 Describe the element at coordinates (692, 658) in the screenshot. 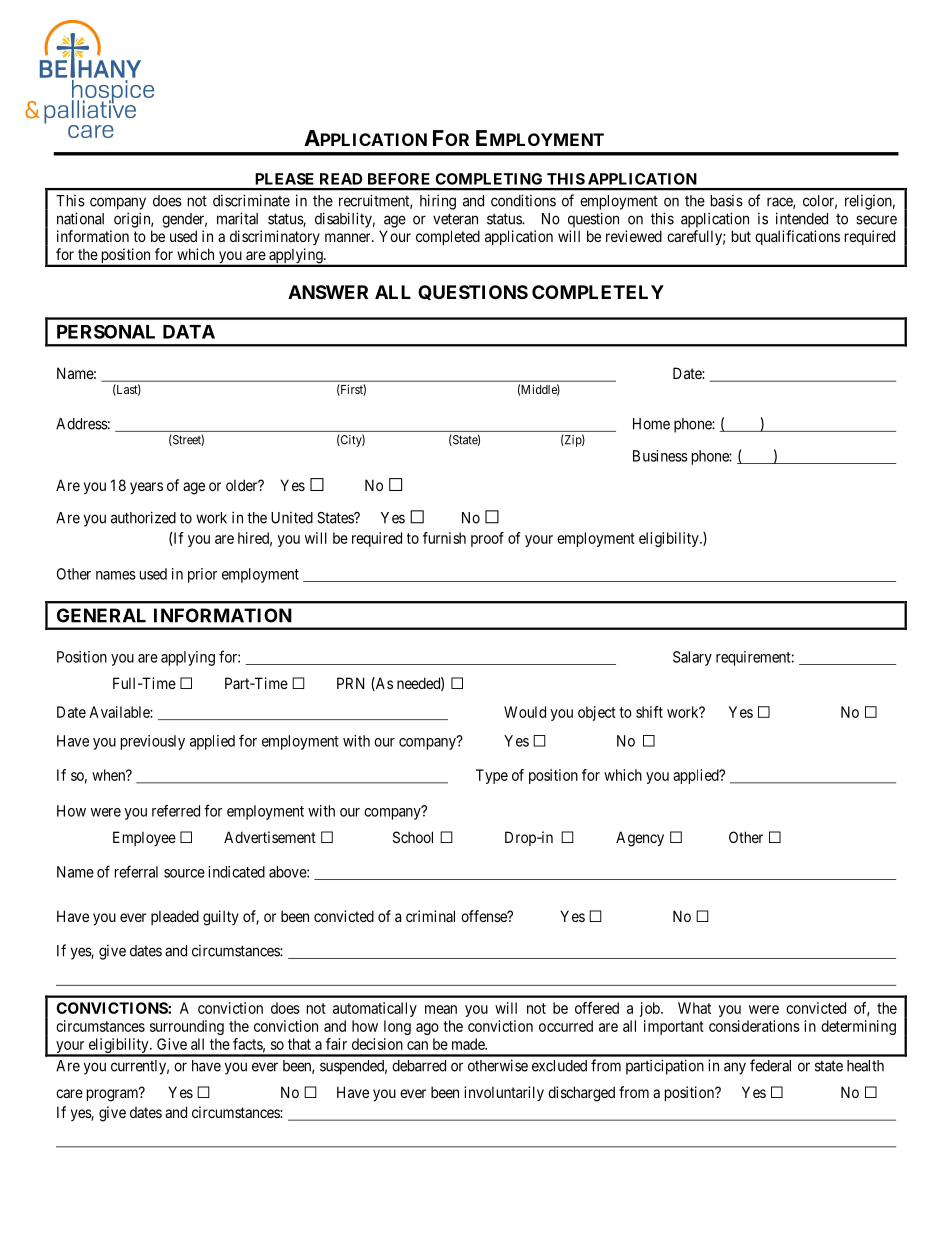

I see `Salary` at that location.
